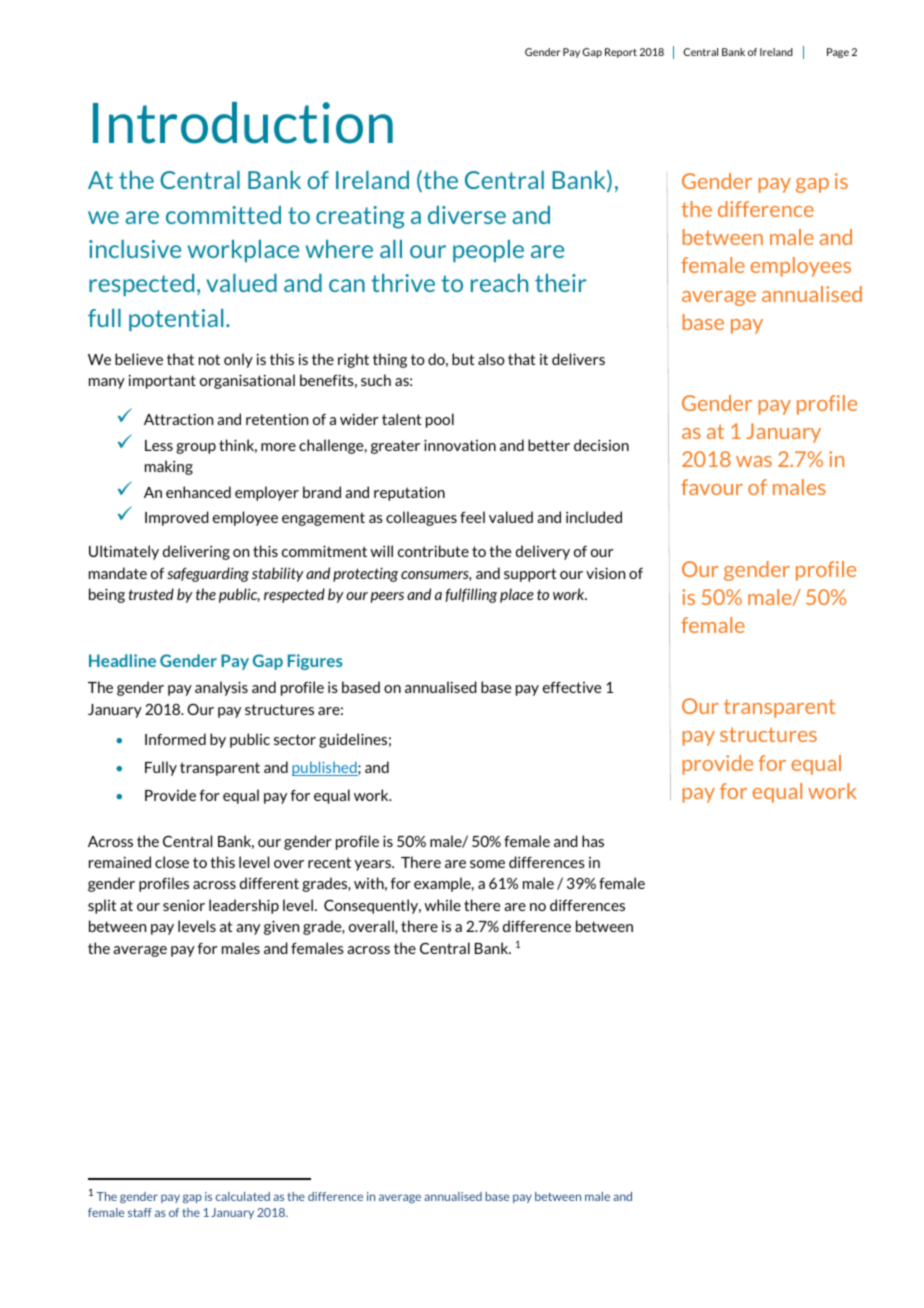  I want to click on fulfilling, so click(471, 595).
